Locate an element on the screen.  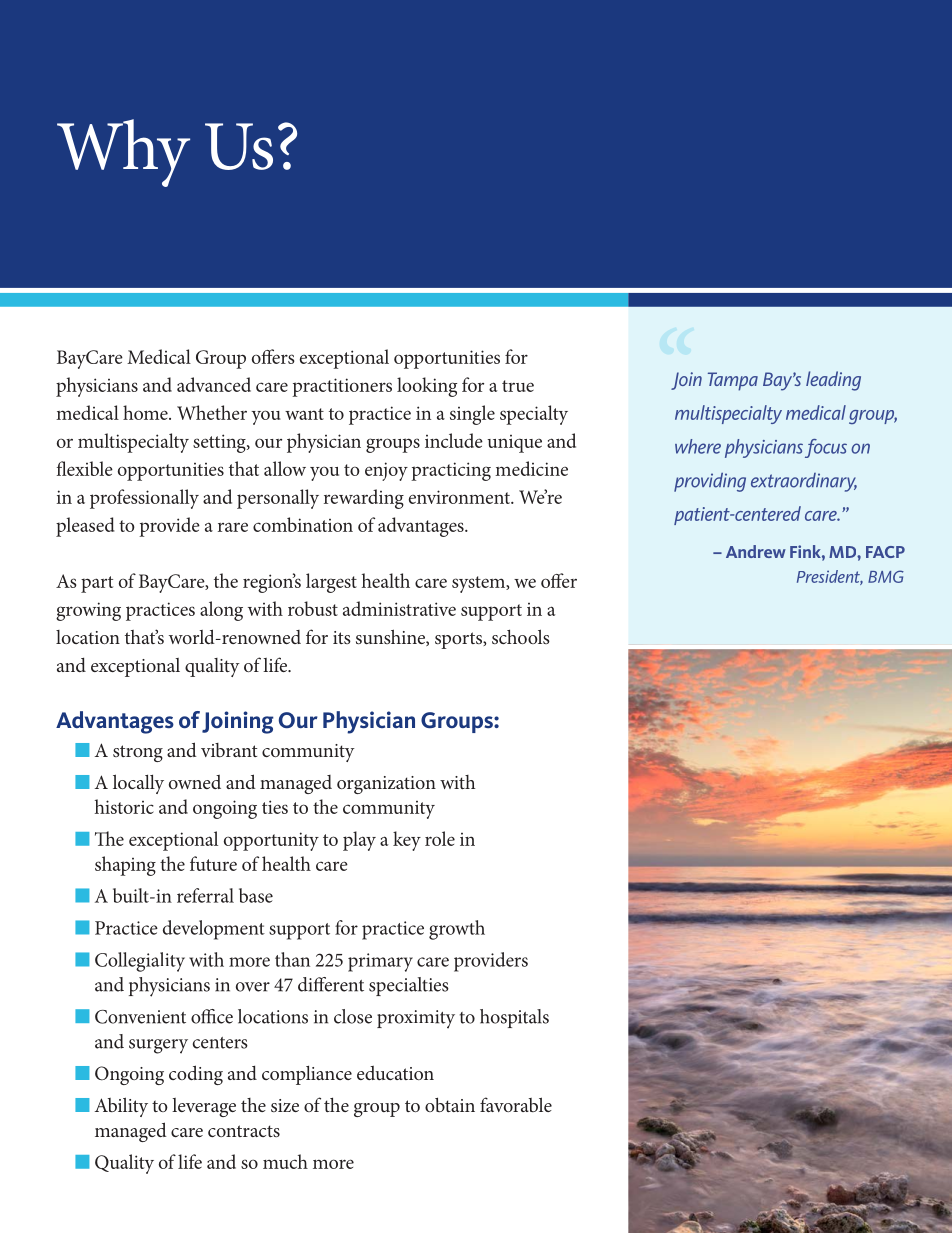
leading is located at coordinates (833, 381).
